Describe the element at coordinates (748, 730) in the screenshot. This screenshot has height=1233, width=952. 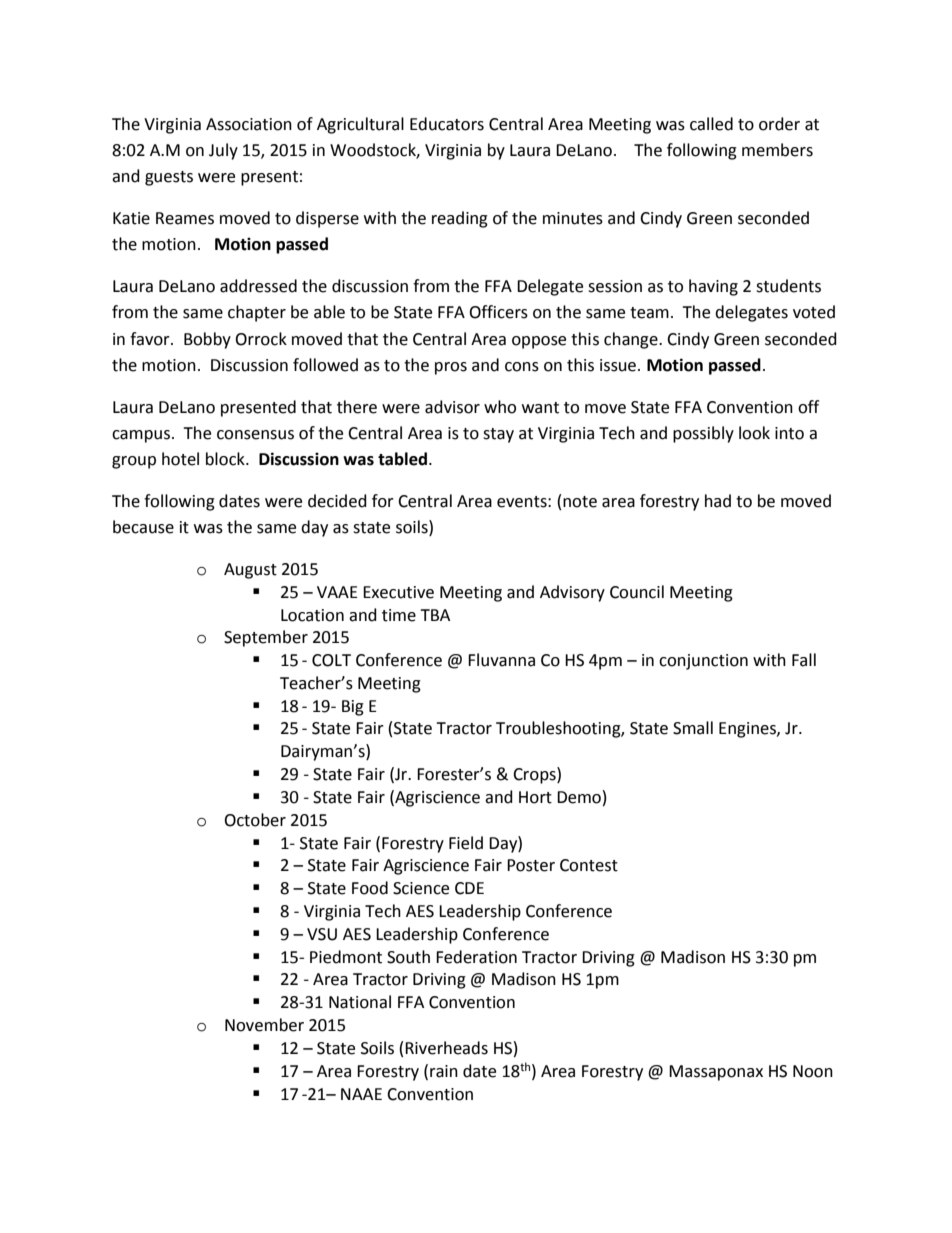
I see `Engines` at that location.
